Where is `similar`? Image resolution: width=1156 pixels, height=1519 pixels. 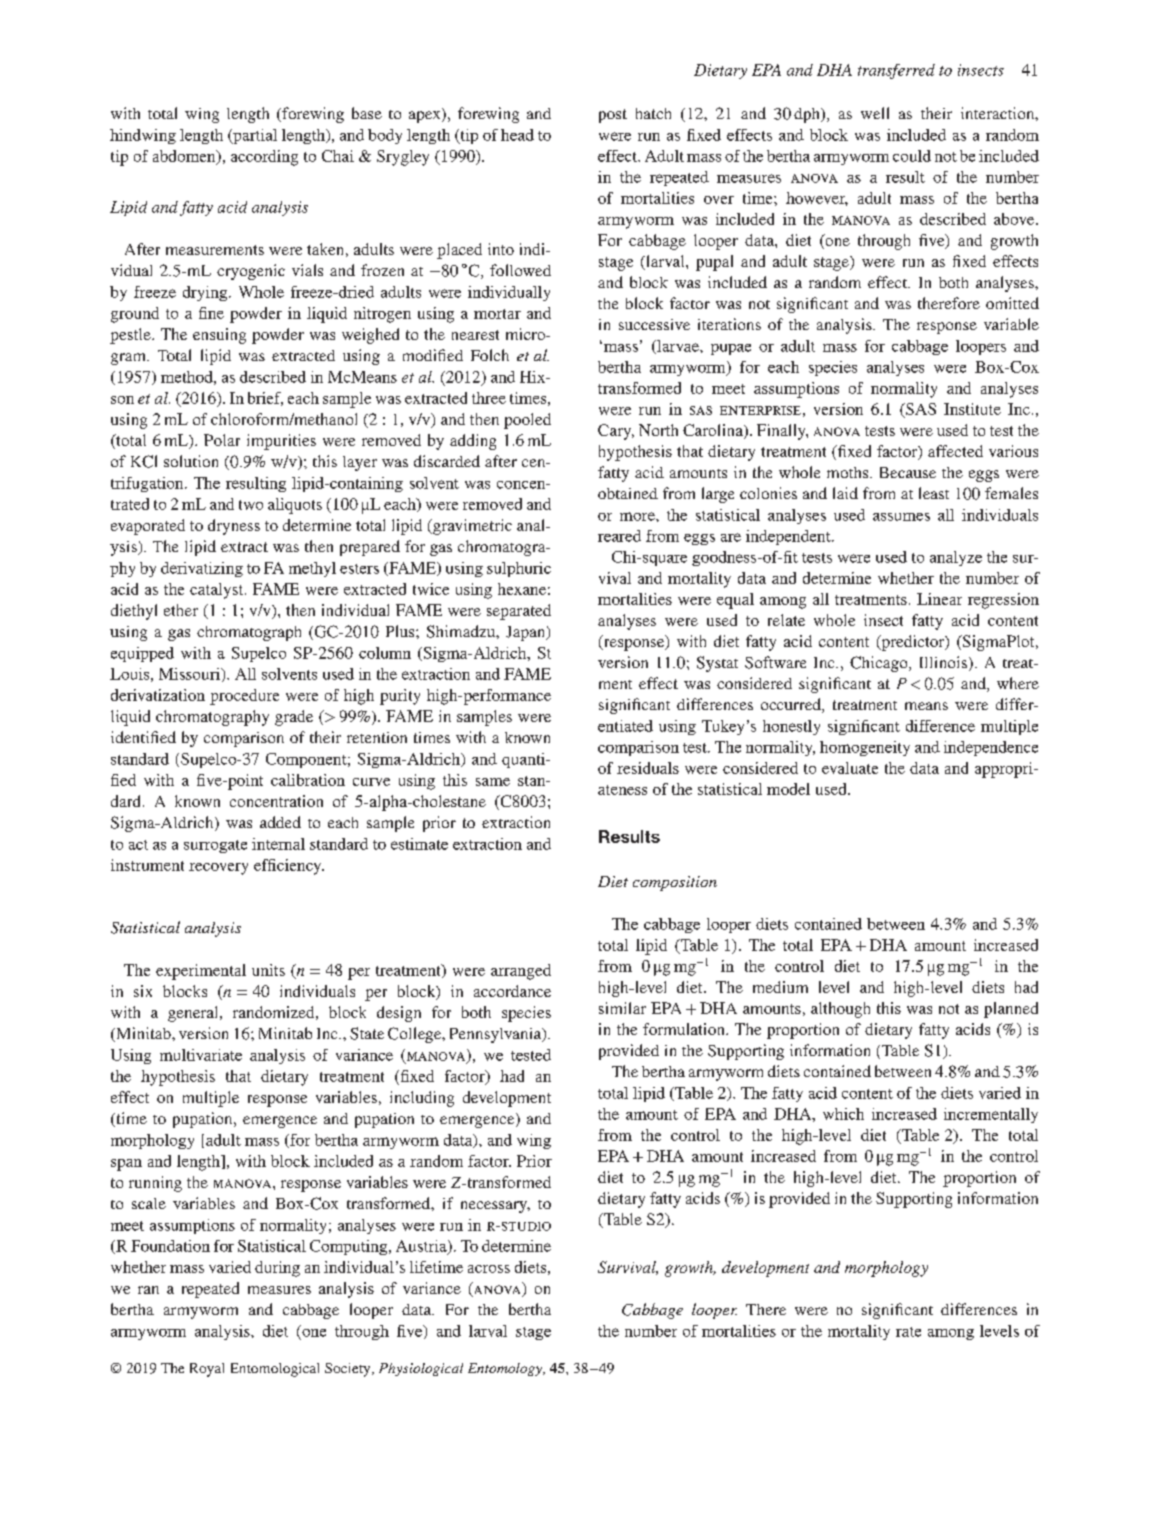 similar is located at coordinates (622, 1008).
